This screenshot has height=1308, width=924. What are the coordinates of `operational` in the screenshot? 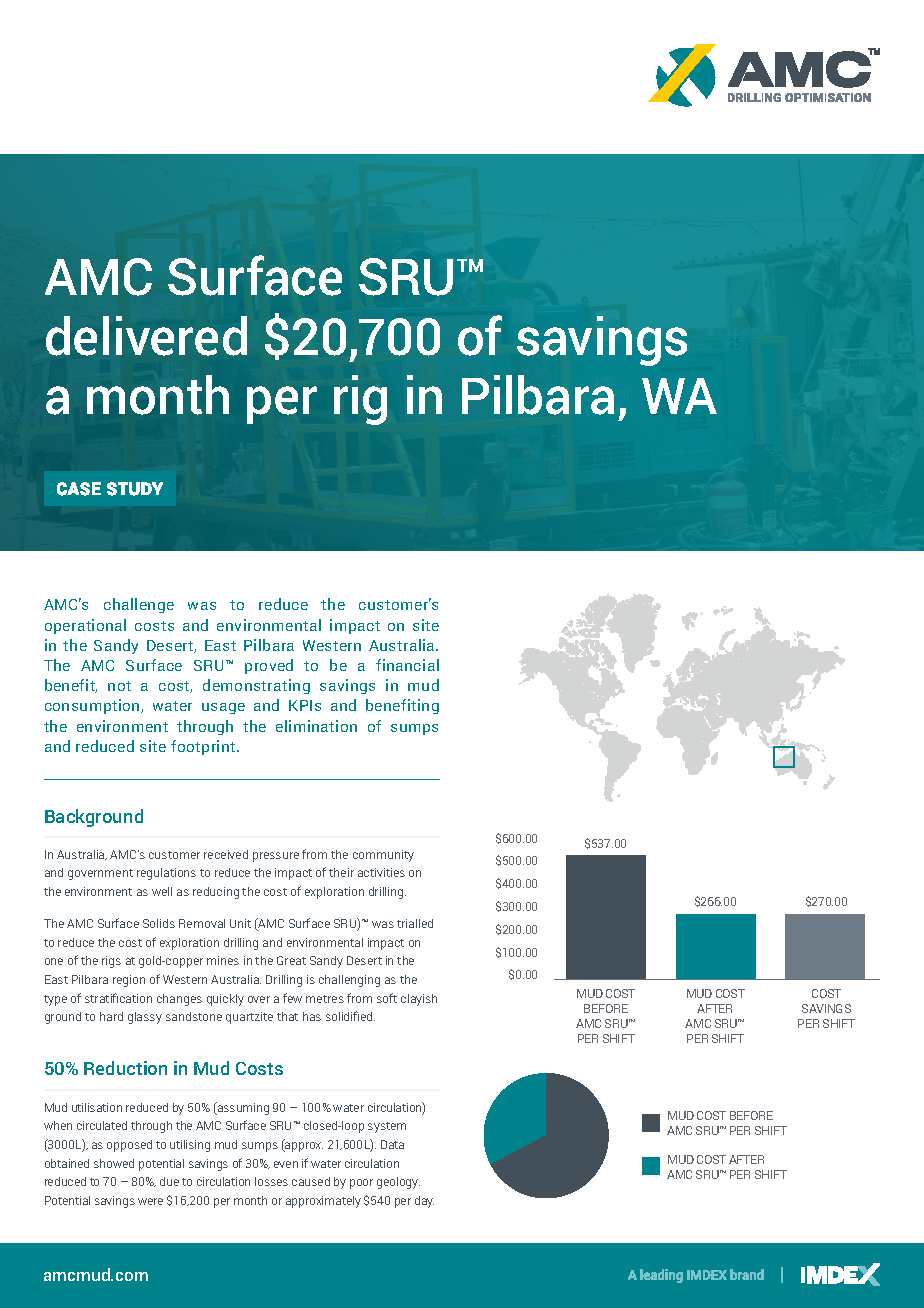 It's located at (85, 626).
